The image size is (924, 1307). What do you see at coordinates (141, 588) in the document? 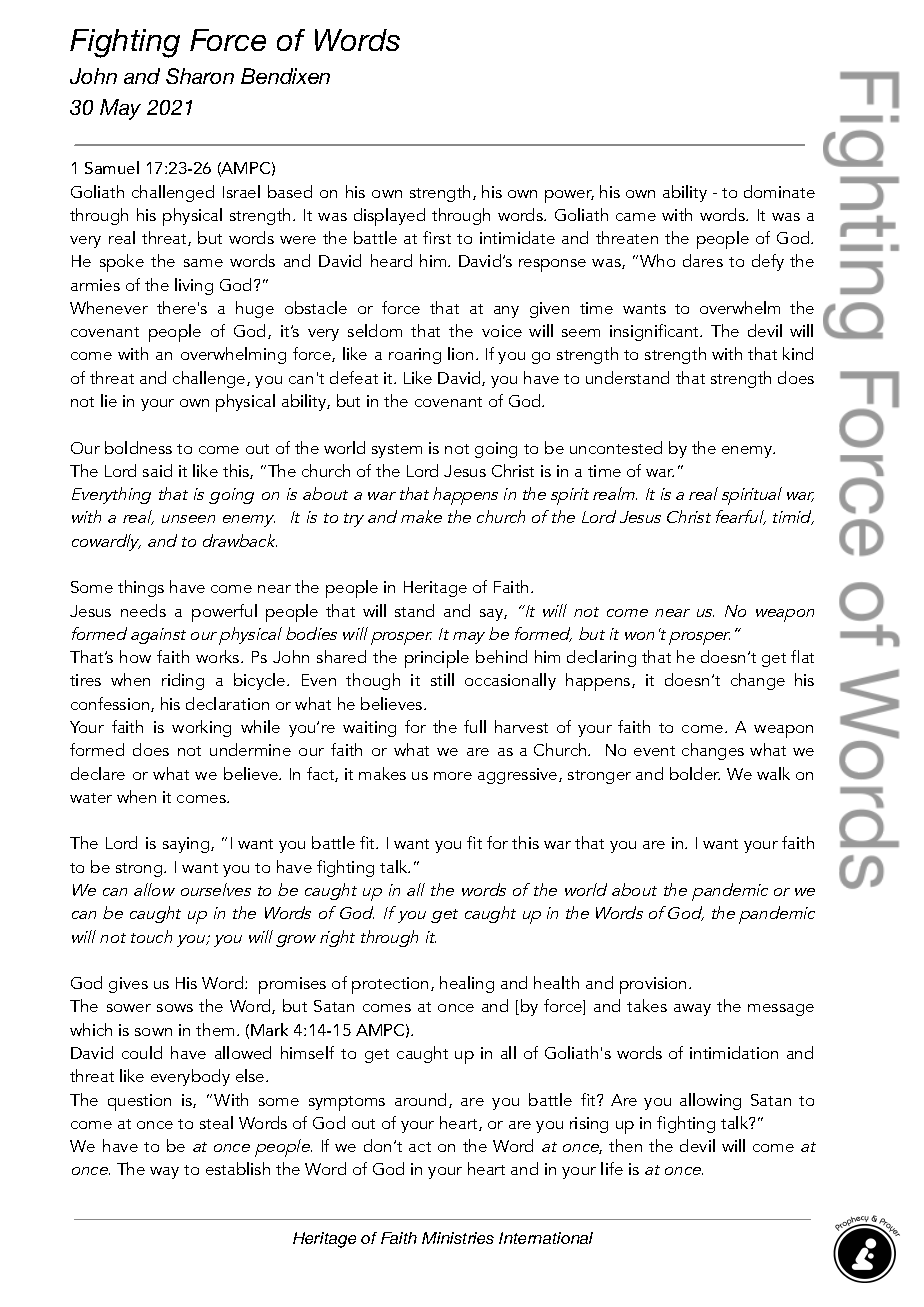
I see `things` at bounding box center [141, 588].
